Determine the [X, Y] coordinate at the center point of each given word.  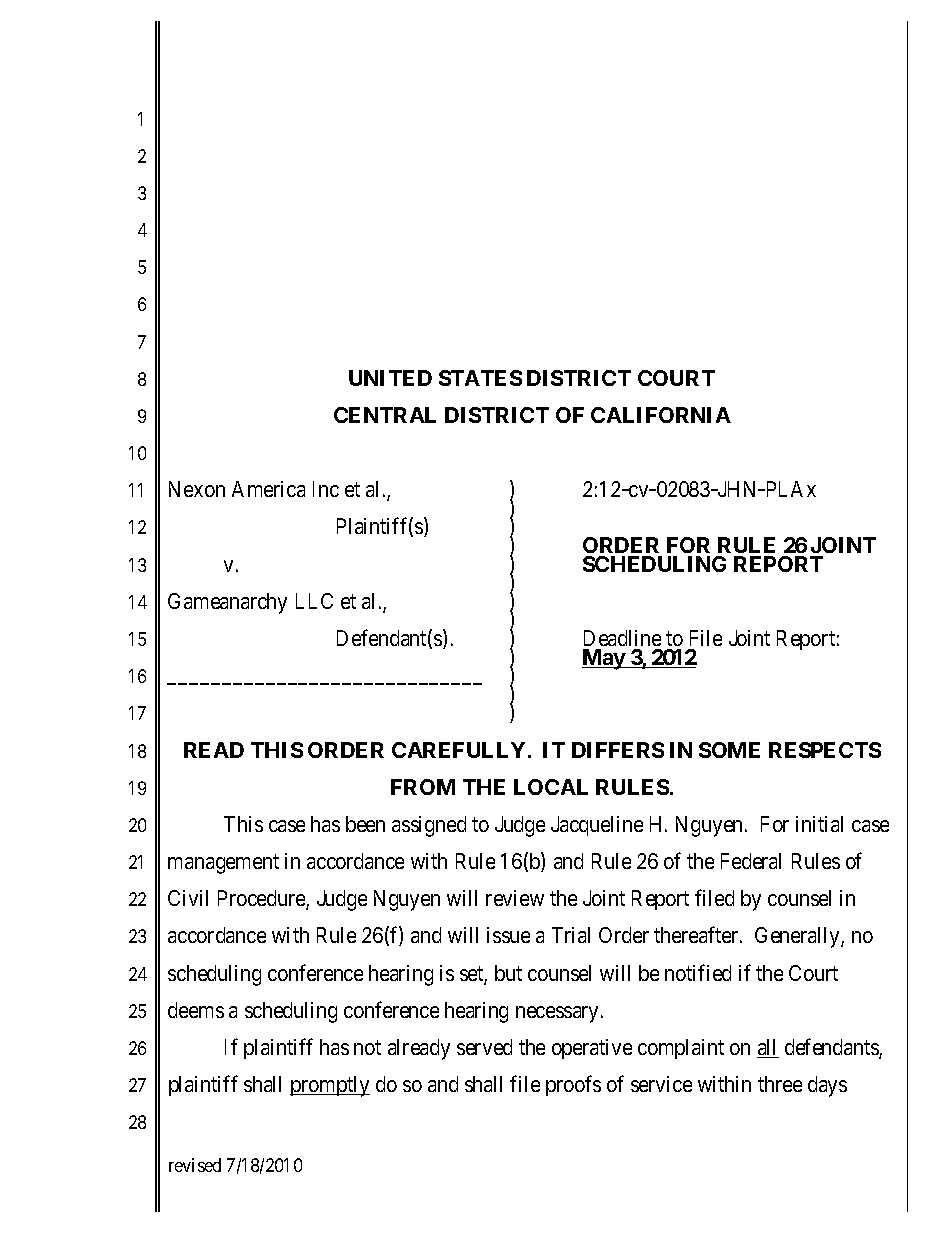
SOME [729, 750]
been [365, 824]
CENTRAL [385, 415]
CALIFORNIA [661, 415]
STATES [480, 378]
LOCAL [551, 787]
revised [195, 1165]
